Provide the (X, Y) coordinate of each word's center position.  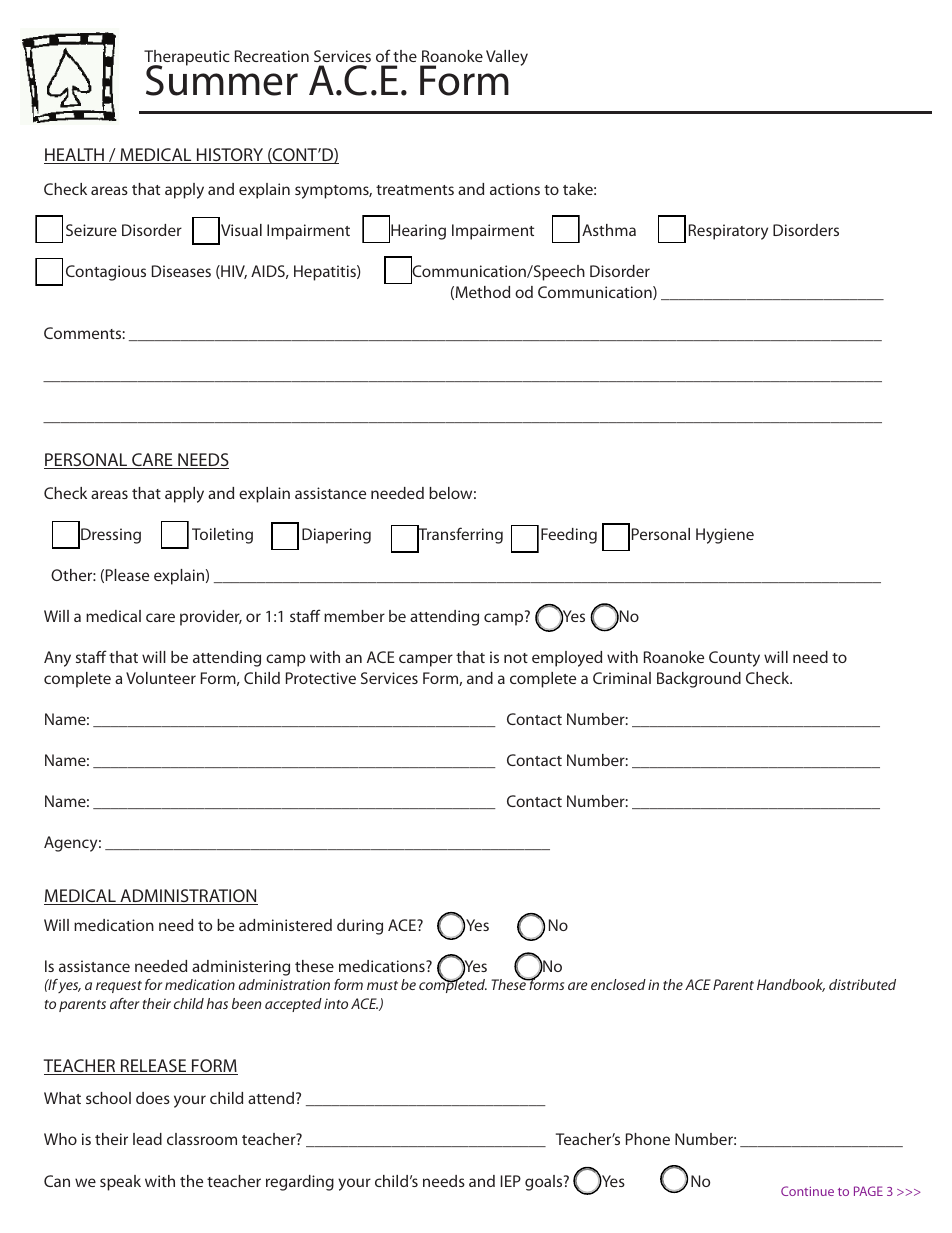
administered (285, 925)
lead (147, 1139)
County (734, 659)
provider (211, 618)
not (516, 658)
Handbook (791, 985)
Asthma (609, 230)
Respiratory (728, 232)
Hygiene (725, 536)
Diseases (181, 271)
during (360, 927)
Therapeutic (187, 59)
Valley (507, 58)
